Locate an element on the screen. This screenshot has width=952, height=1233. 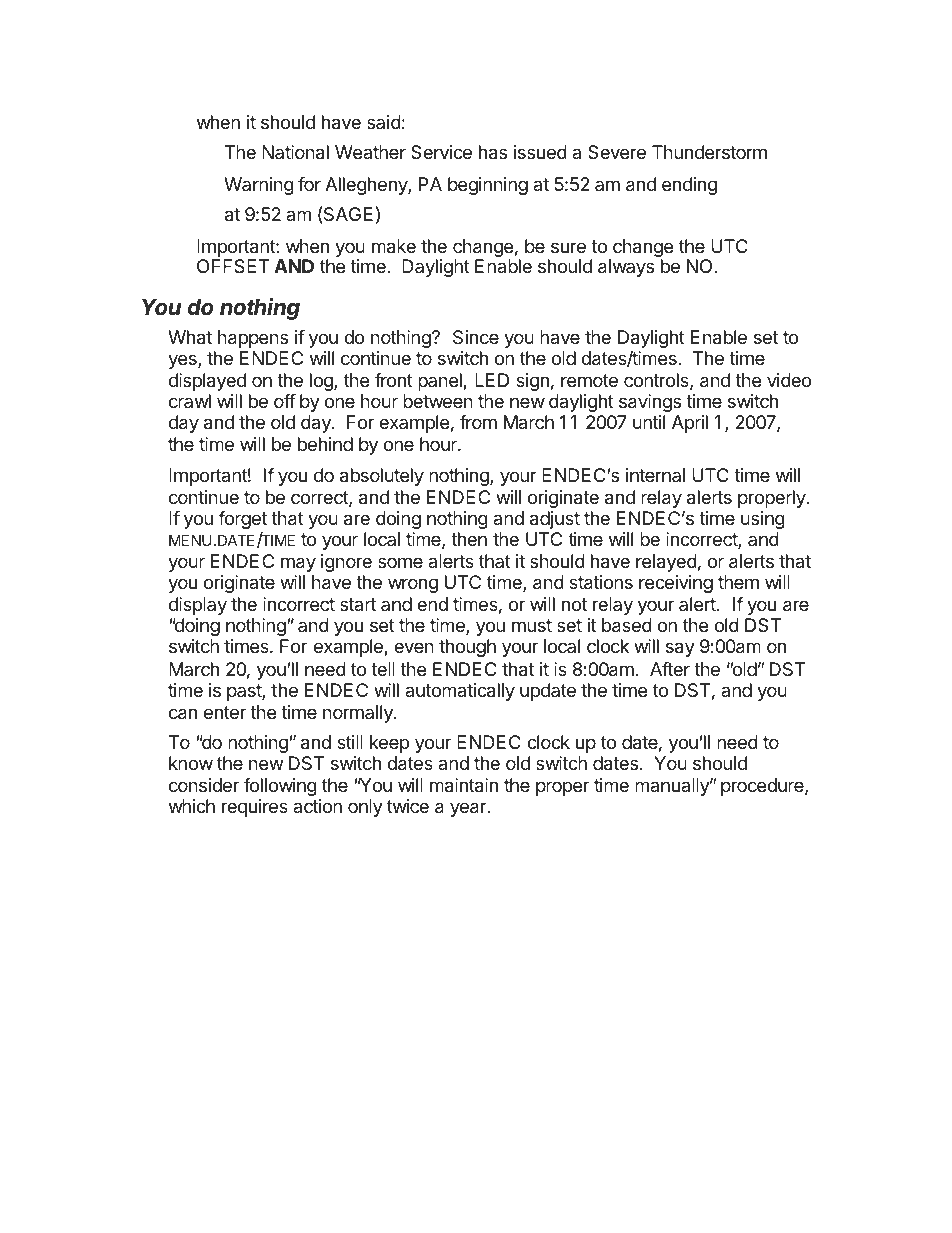
National is located at coordinates (295, 152).
